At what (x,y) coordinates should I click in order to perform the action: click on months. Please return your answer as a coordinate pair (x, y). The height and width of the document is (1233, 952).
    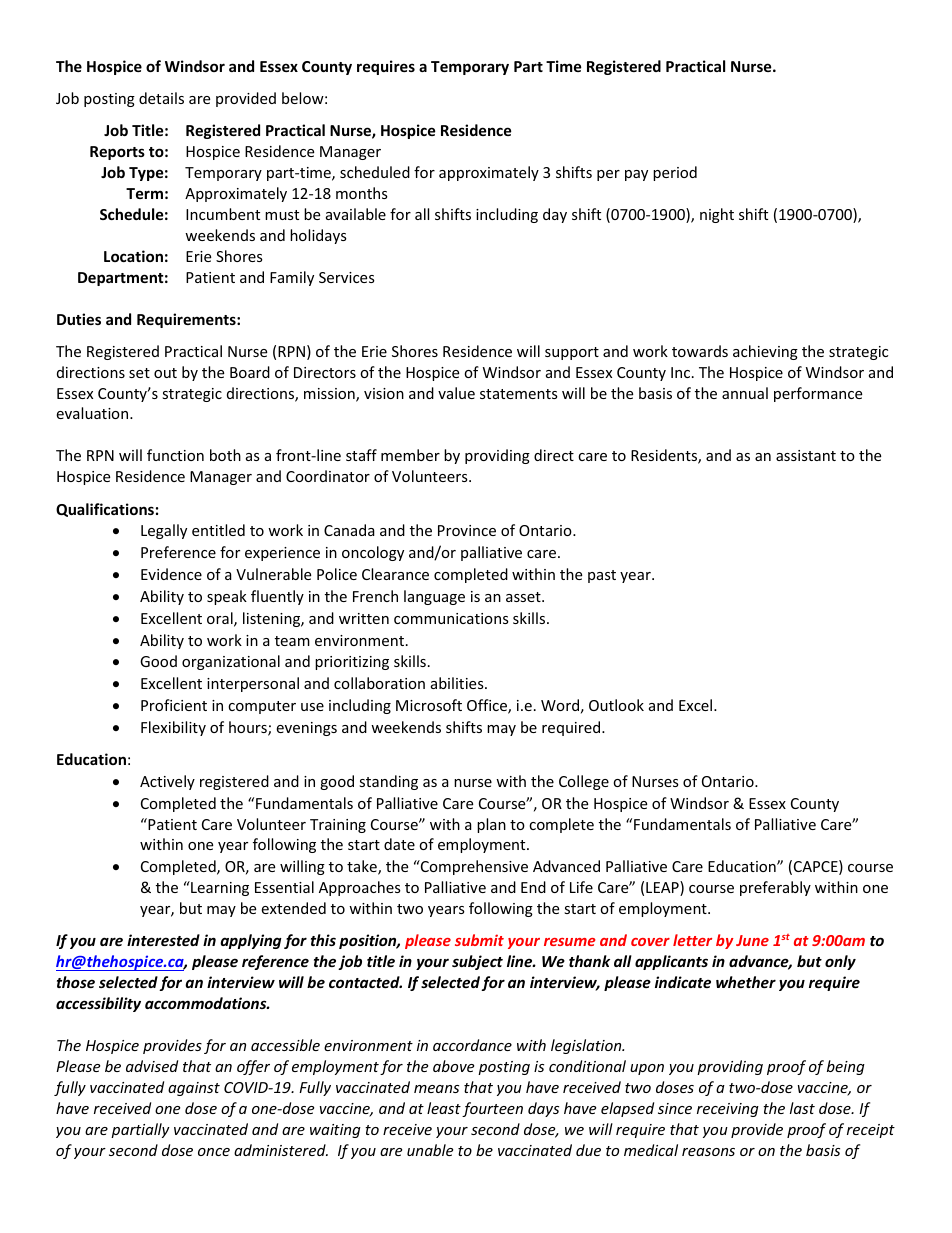
    Looking at the image, I should click on (362, 193).
